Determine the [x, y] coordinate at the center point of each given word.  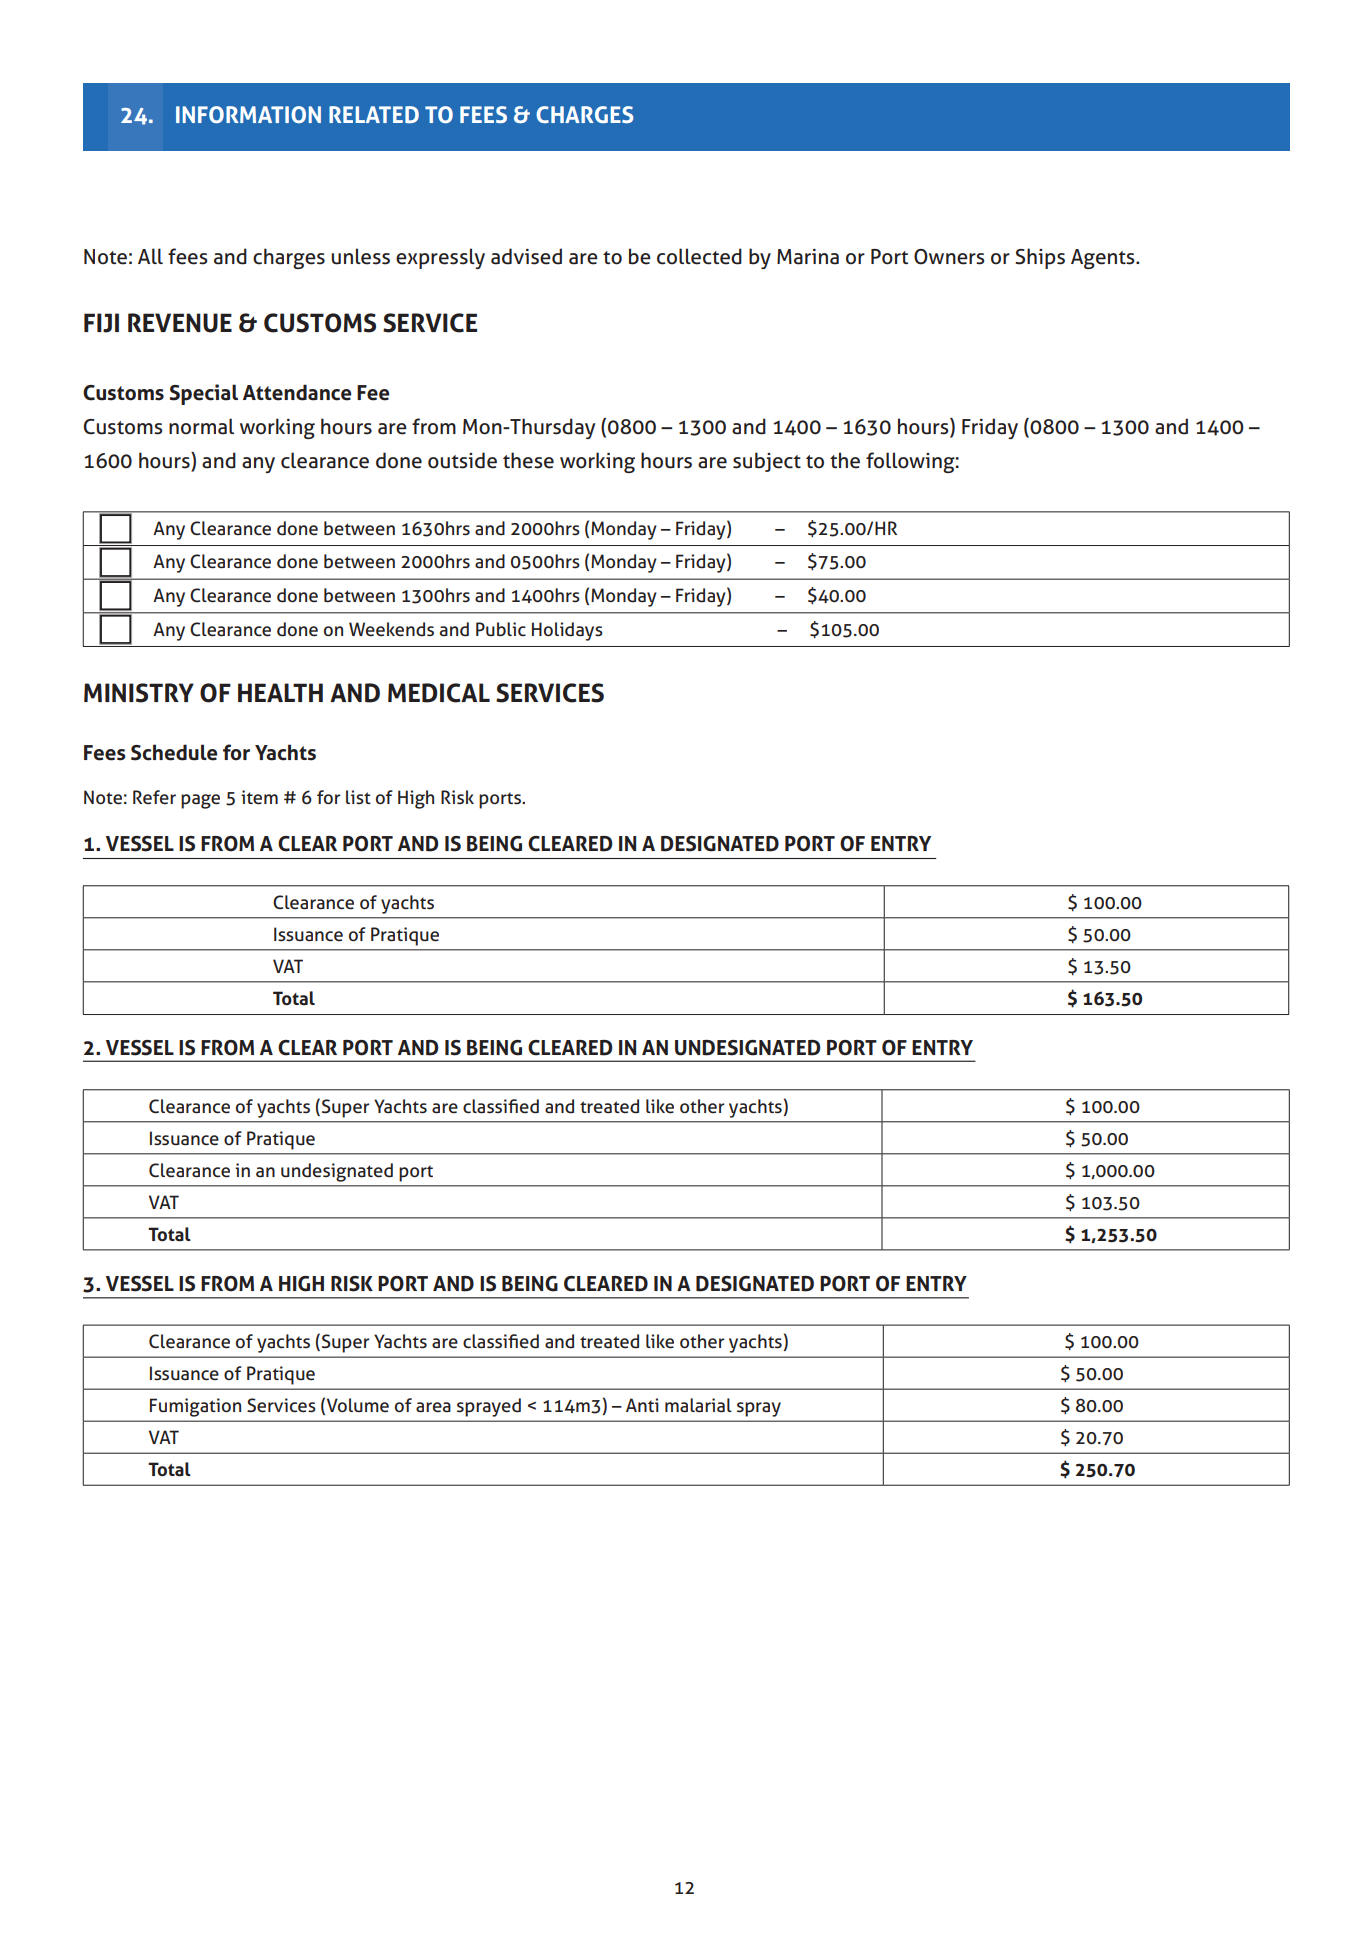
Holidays [567, 631]
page [200, 801]
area [433, 1407]
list [358, 797]
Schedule [174, 752]
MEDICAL [439, 693]
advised [526, 256]
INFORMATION [248, 114]
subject [767, 462]
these [528, 460]
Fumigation [195, 1407]
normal [201, 426]
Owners [949, 257]
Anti [642, 1405]
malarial [698, 1405]
